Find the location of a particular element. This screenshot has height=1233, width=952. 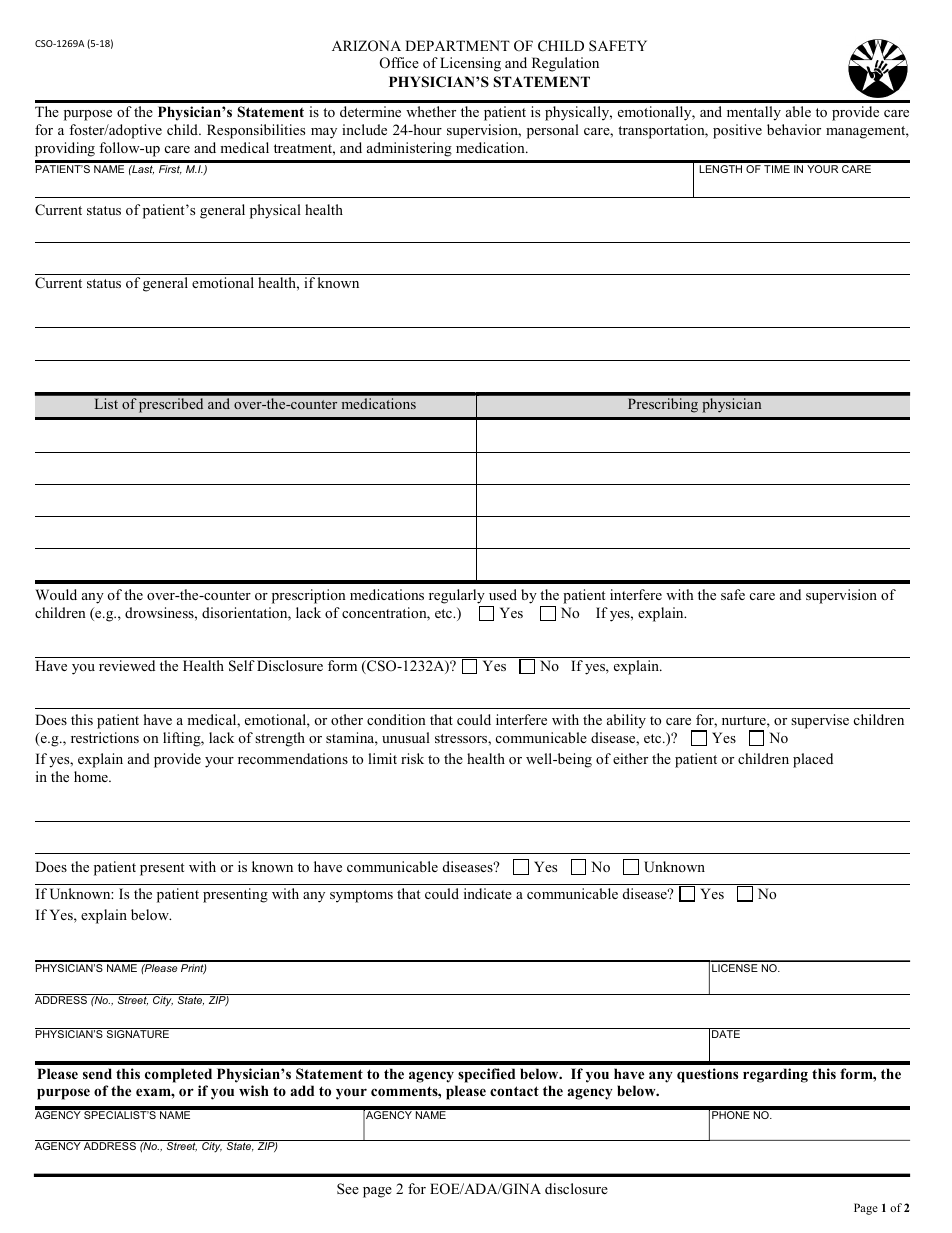

behavior is located at coordinates (794, 129).
